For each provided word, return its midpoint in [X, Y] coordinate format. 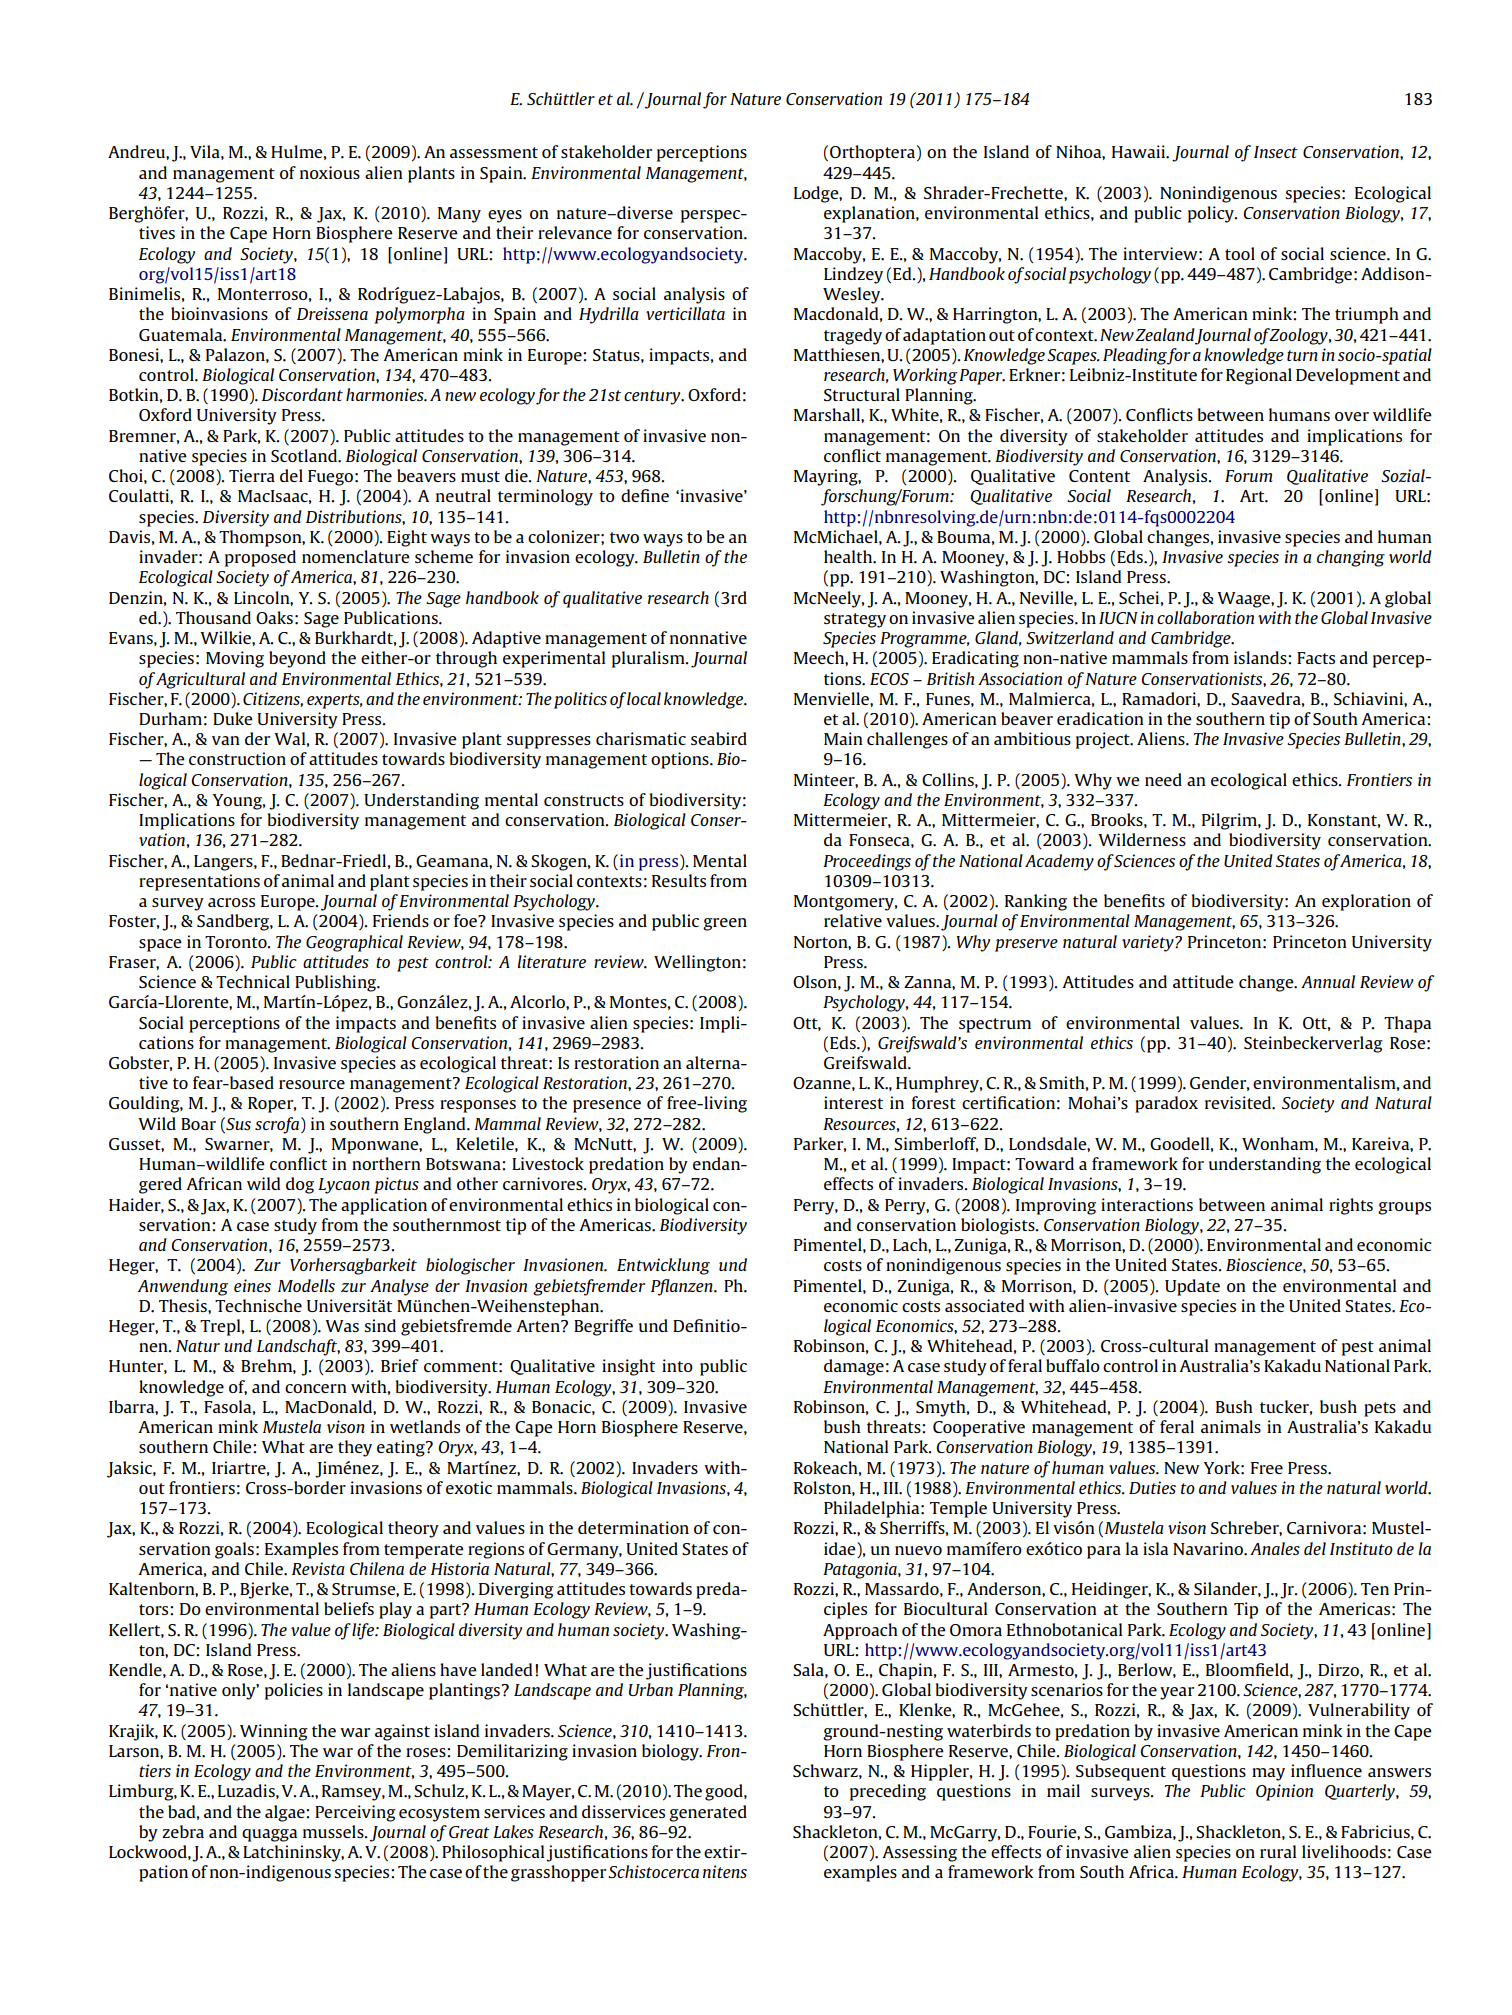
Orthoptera [872, 153]
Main [843, 738]
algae [286, 1813]
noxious [330, 172]
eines [252, 1285]
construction [237, 758]
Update [1192, 1287]
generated [708, 1813]
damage [854, 1367]
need [1163, 779]
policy [1212, 214]
